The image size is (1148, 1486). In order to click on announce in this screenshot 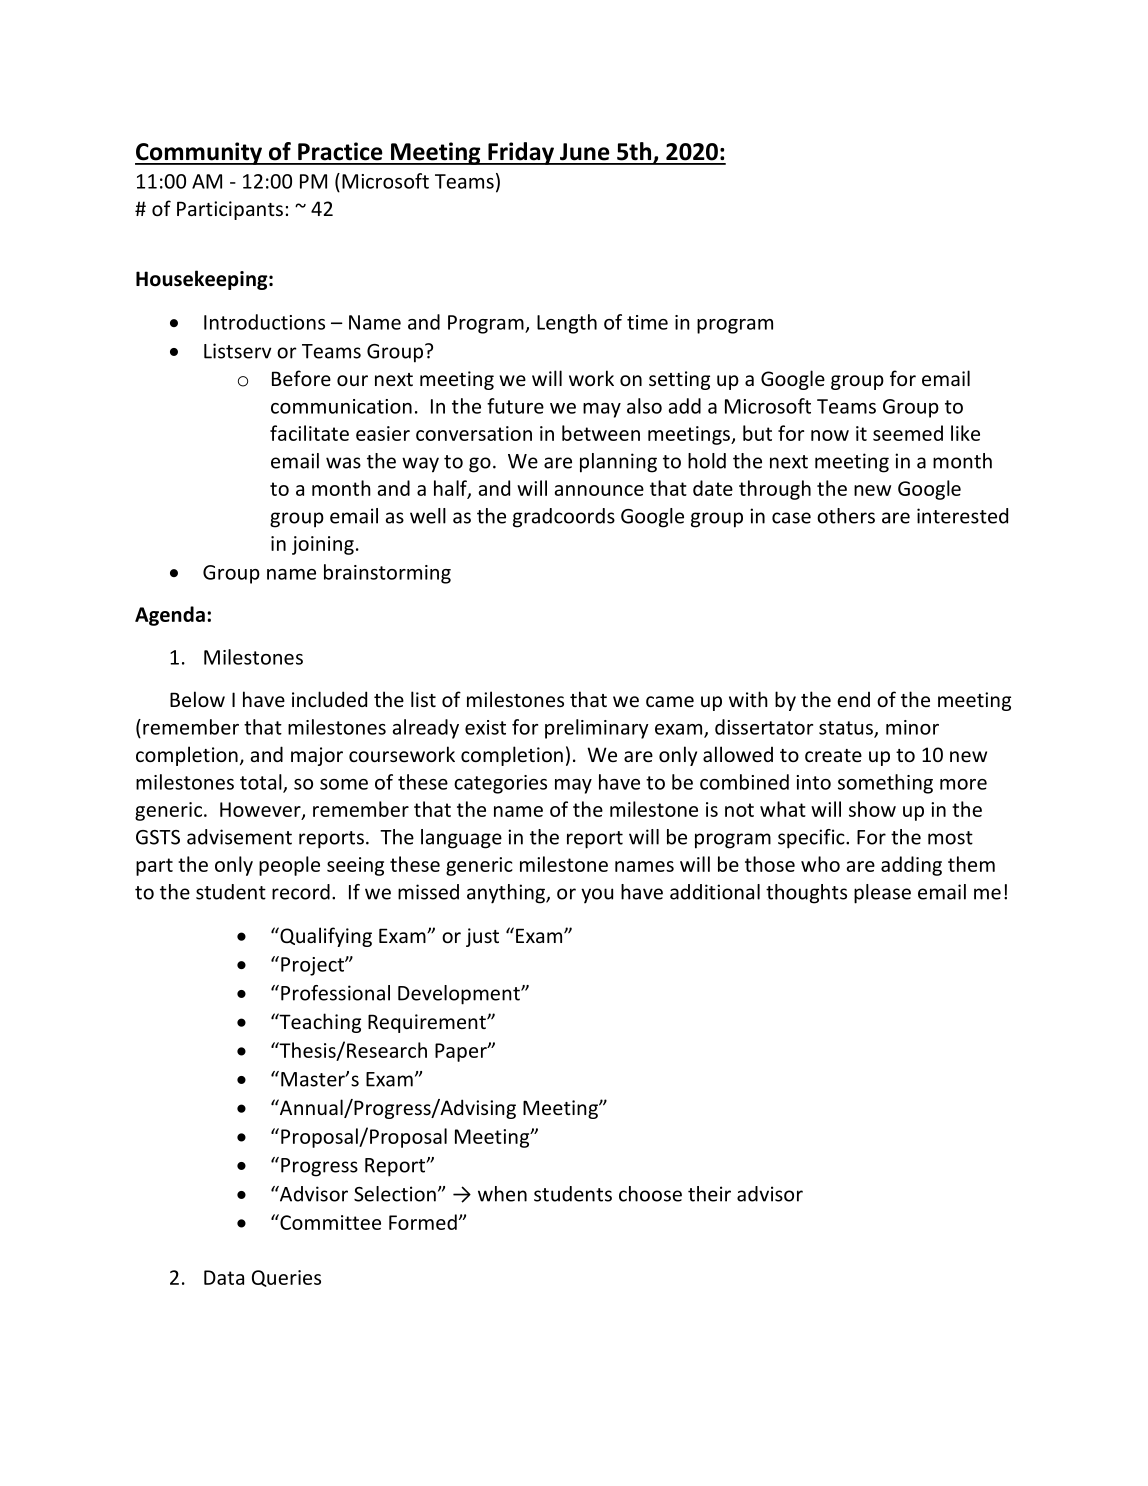, I will do `click(599, 490)`.
